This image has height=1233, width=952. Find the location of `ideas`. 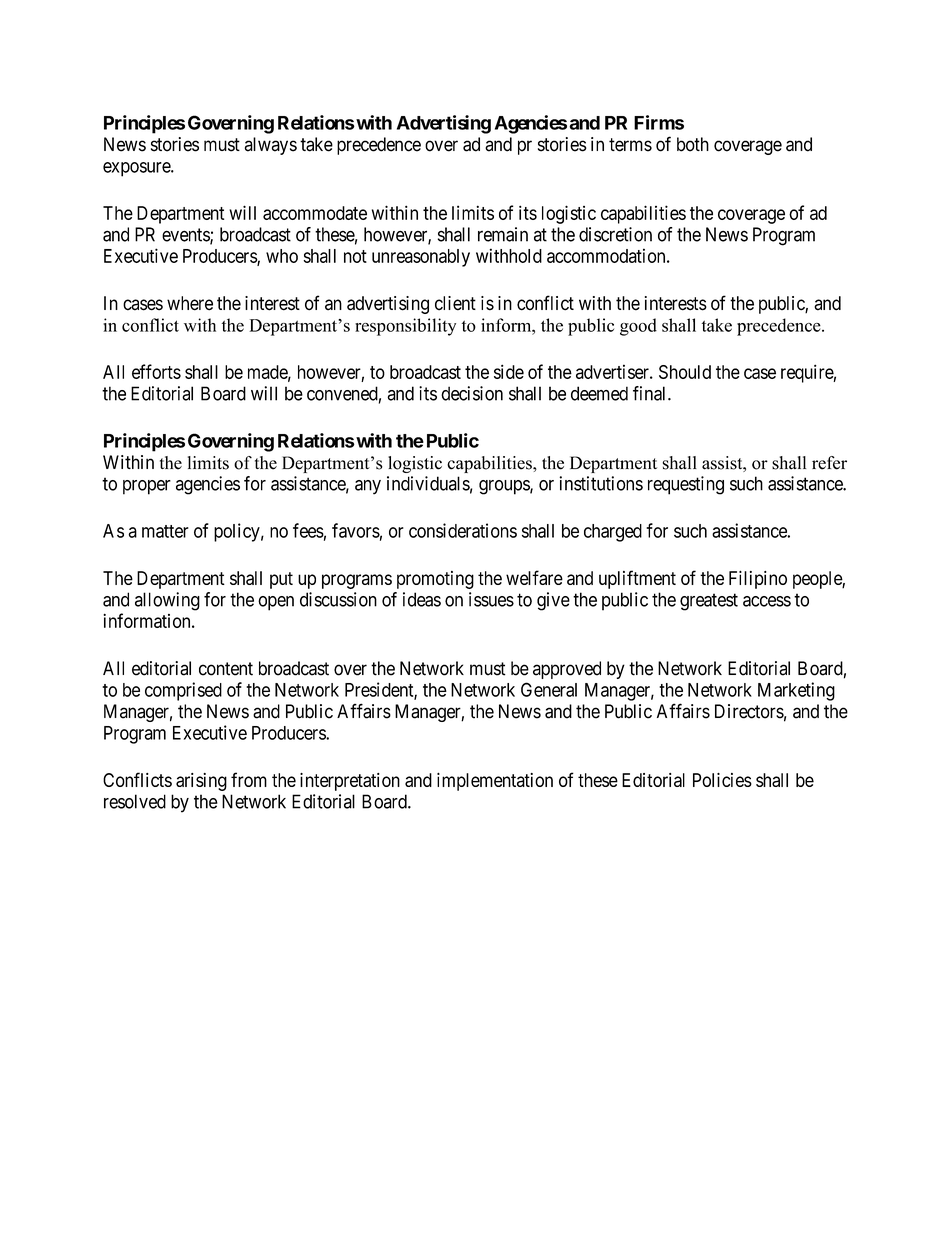

ideas is located at coordinates (422, 599).
